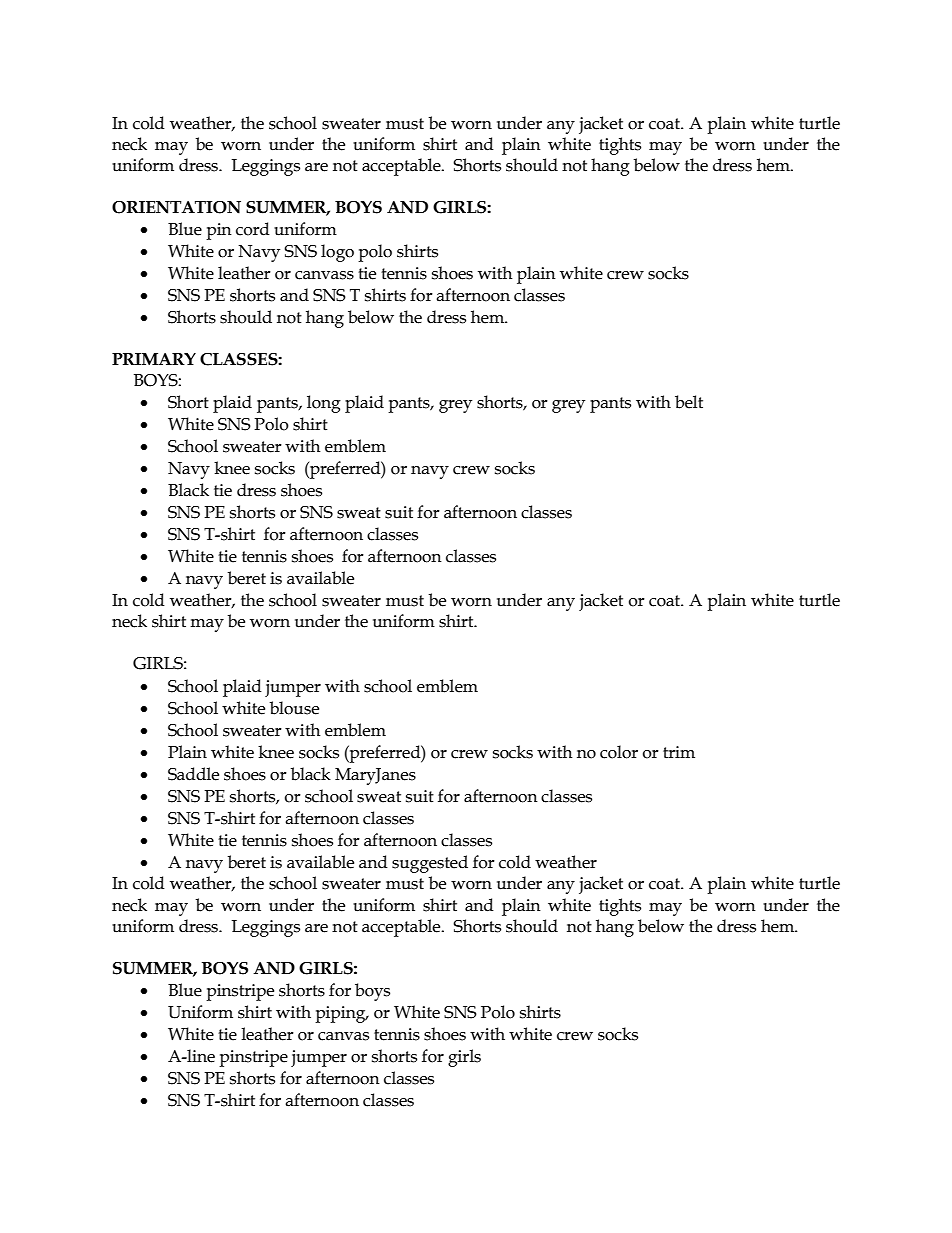 This screenshot has height=1233, width=952. What do you see at coordinates (253, 229) in the screenshot?
I see `cord` at bounding box center [253, 229].
